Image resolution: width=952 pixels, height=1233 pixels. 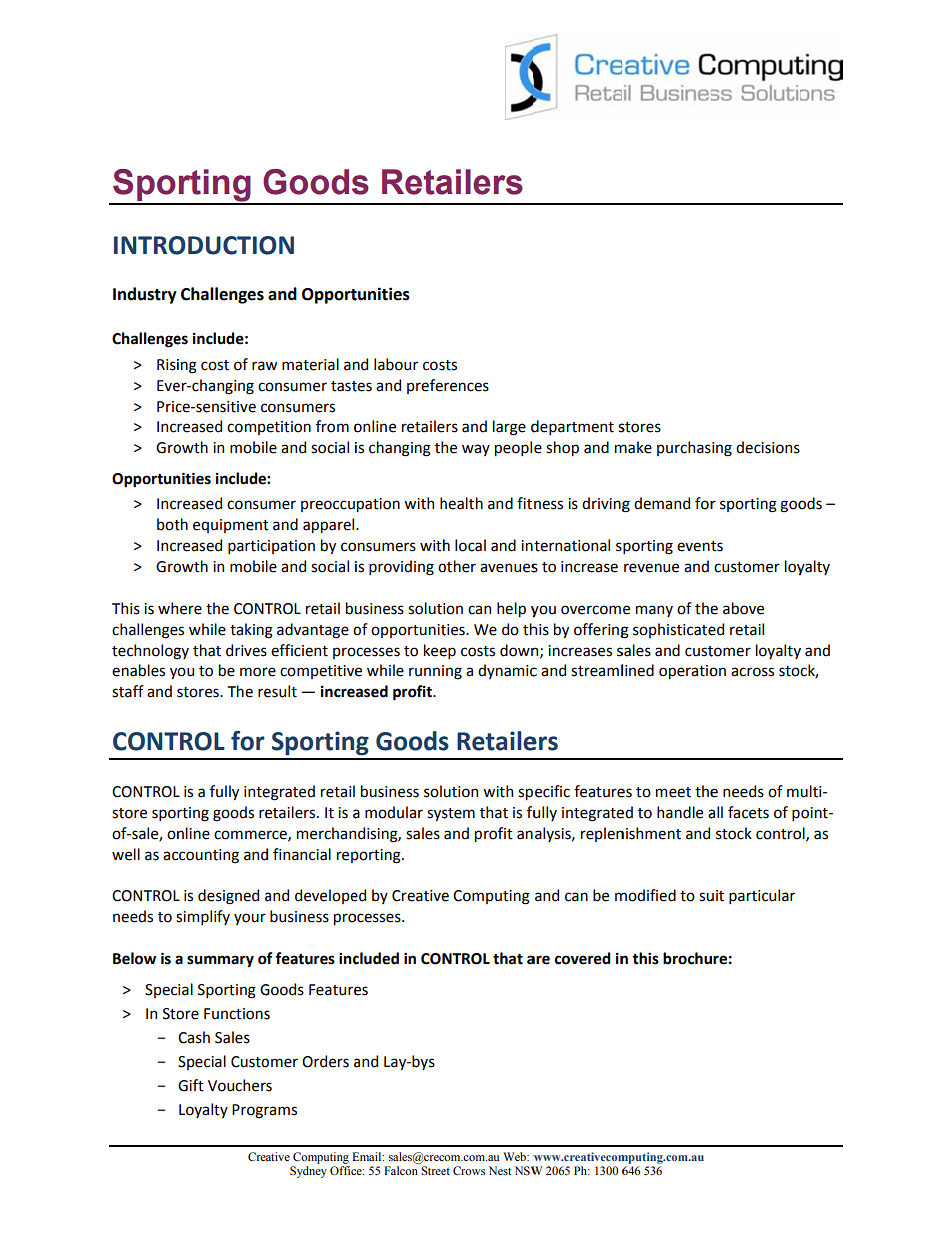 What do you see at coordinates (396, 364) in the screenshot?
I see `labour` at bounding box center [396, 364].
